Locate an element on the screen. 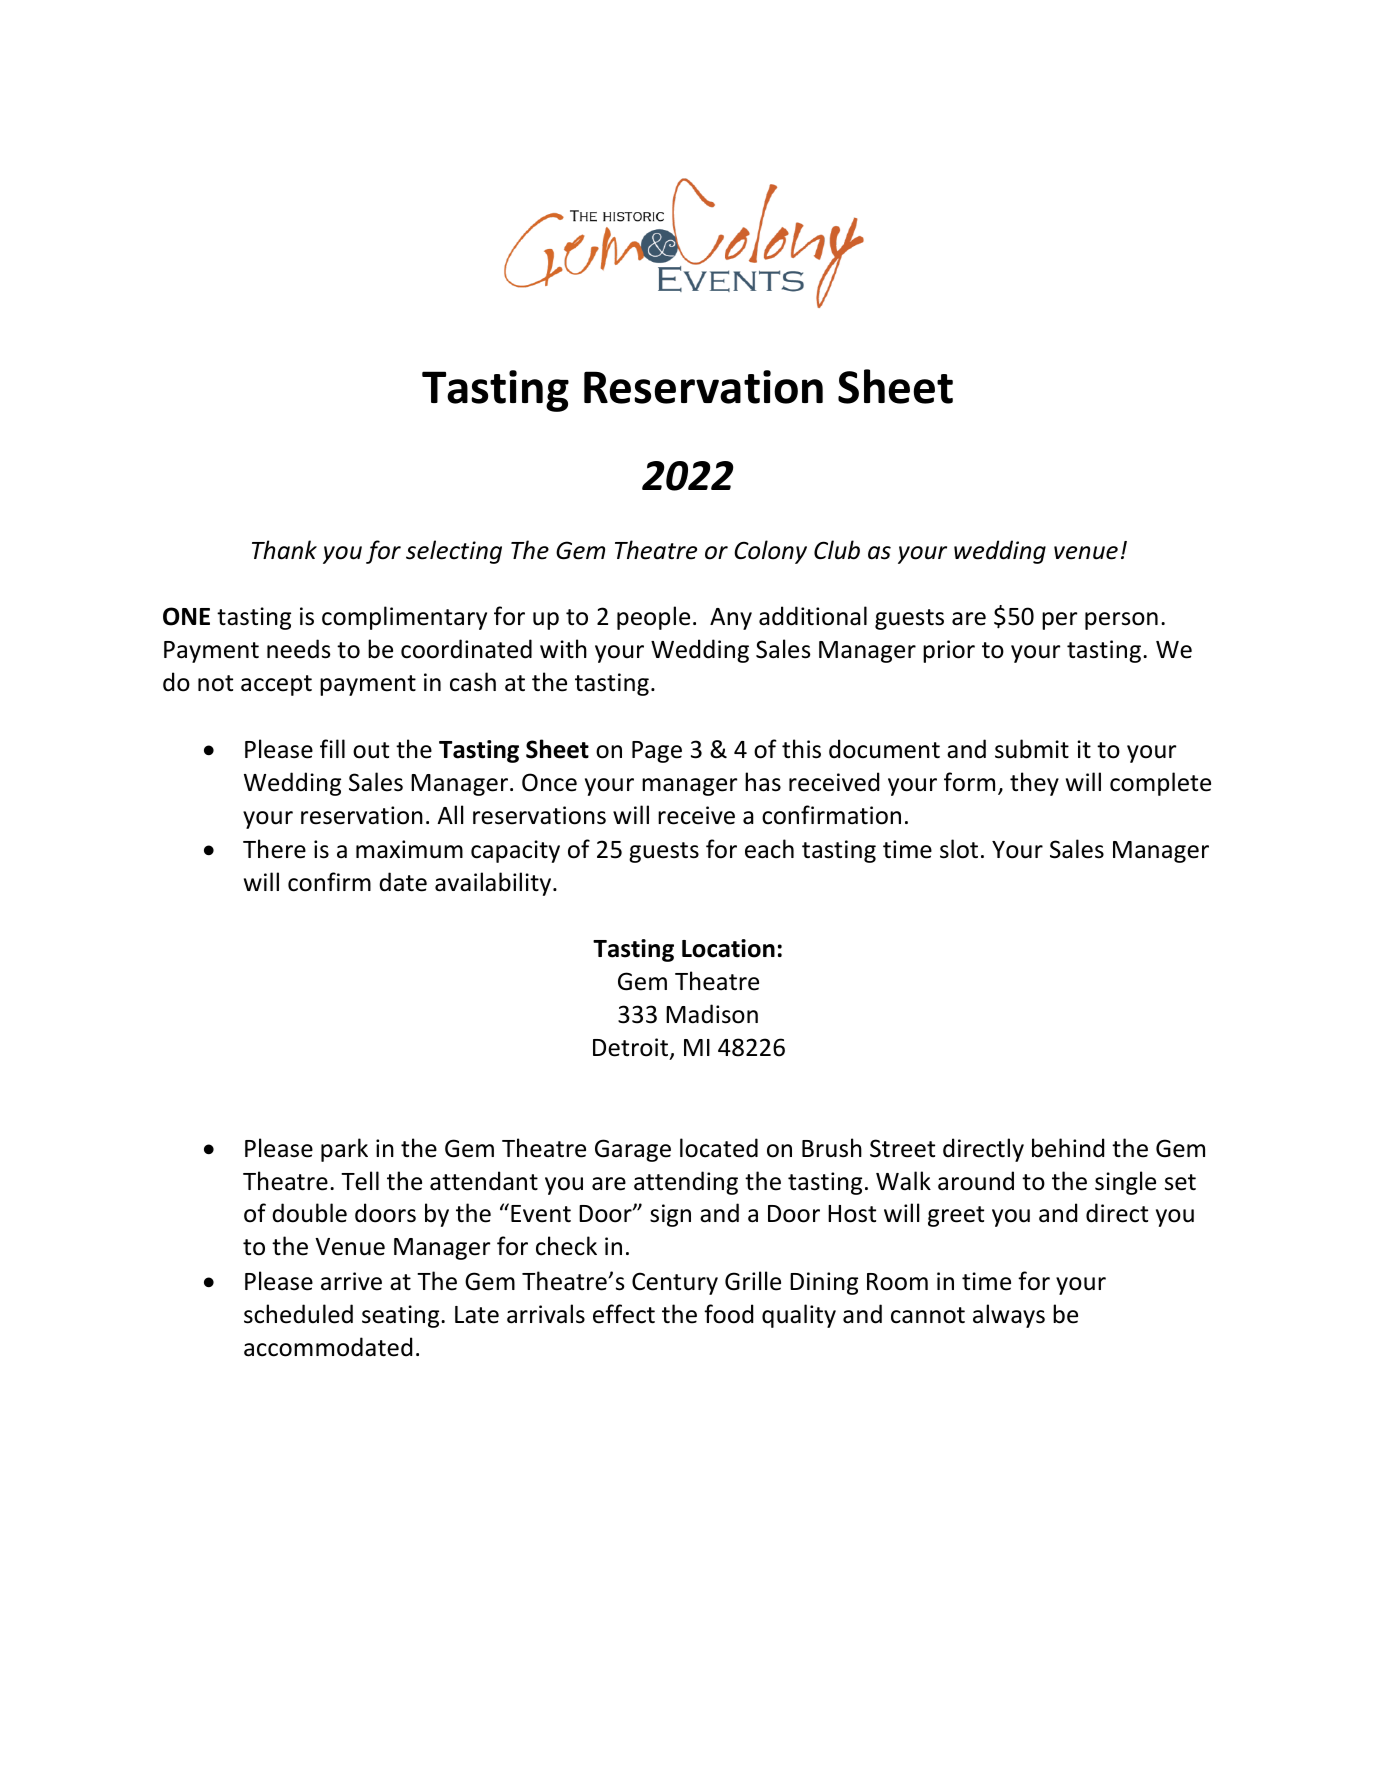 The height and width of the screenshot is (1782, 1377). scheduled is located at coordinates (298, 1314).
